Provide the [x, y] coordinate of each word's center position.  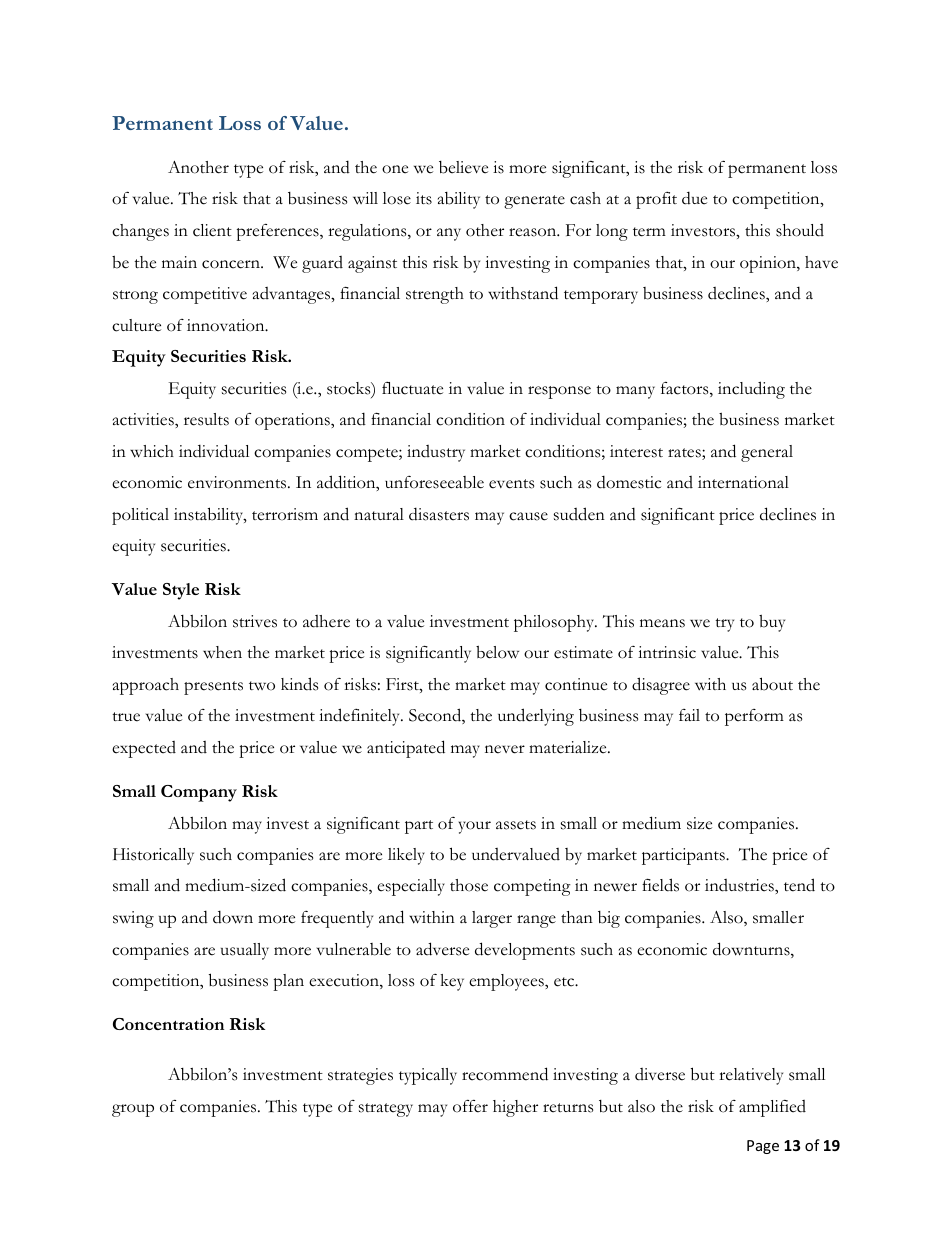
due [694, 198]
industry [436, 453]
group [133, 1110]
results [206, 419]
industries [740, 885]
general [767, 453]
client [212, 230]
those [469, 885]
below [497, 652]
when [222, 652]
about [772, 684]
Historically [153, 856]
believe [463, 167]
